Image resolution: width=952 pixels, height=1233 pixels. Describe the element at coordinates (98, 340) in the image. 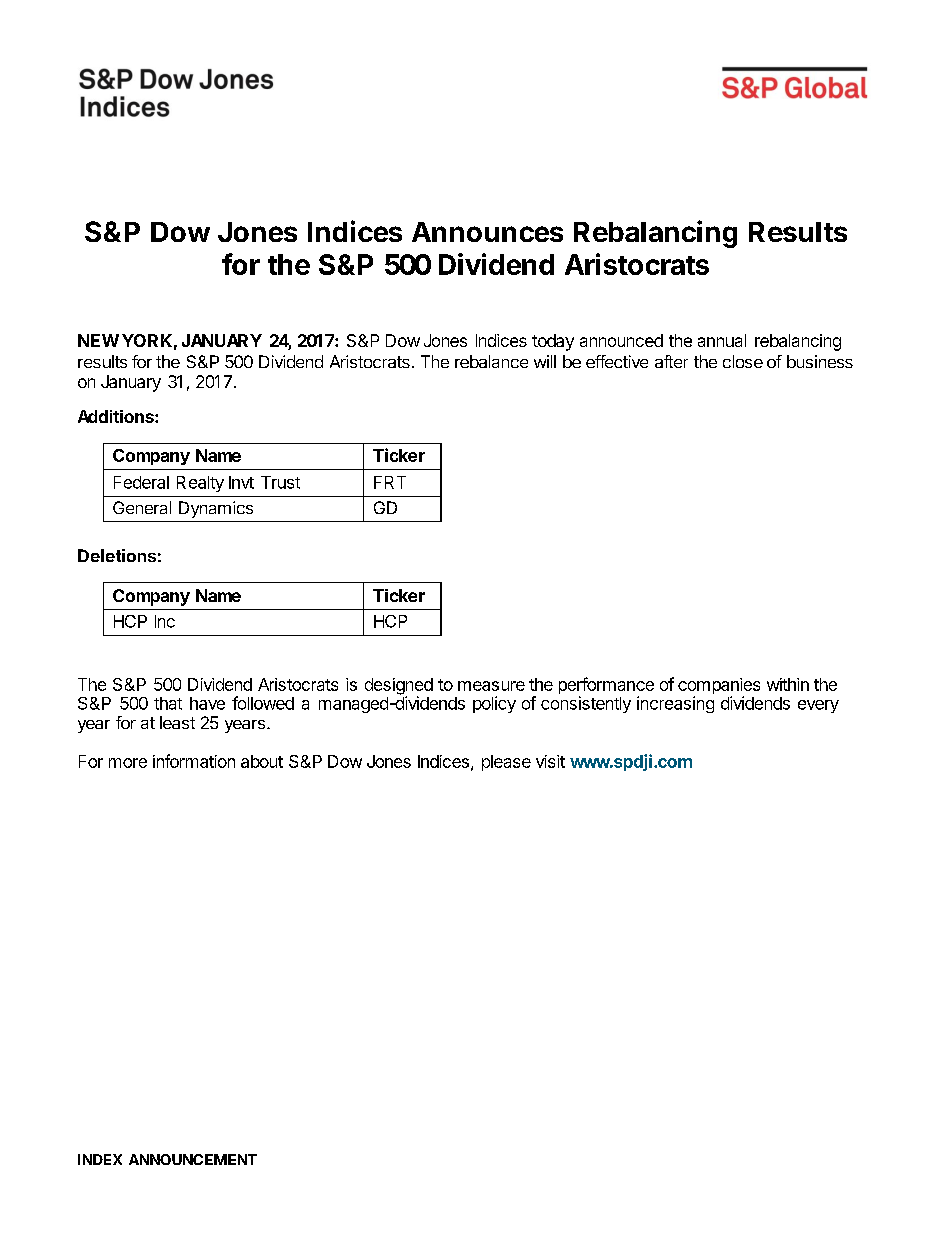

I see `NEW` at that location.
